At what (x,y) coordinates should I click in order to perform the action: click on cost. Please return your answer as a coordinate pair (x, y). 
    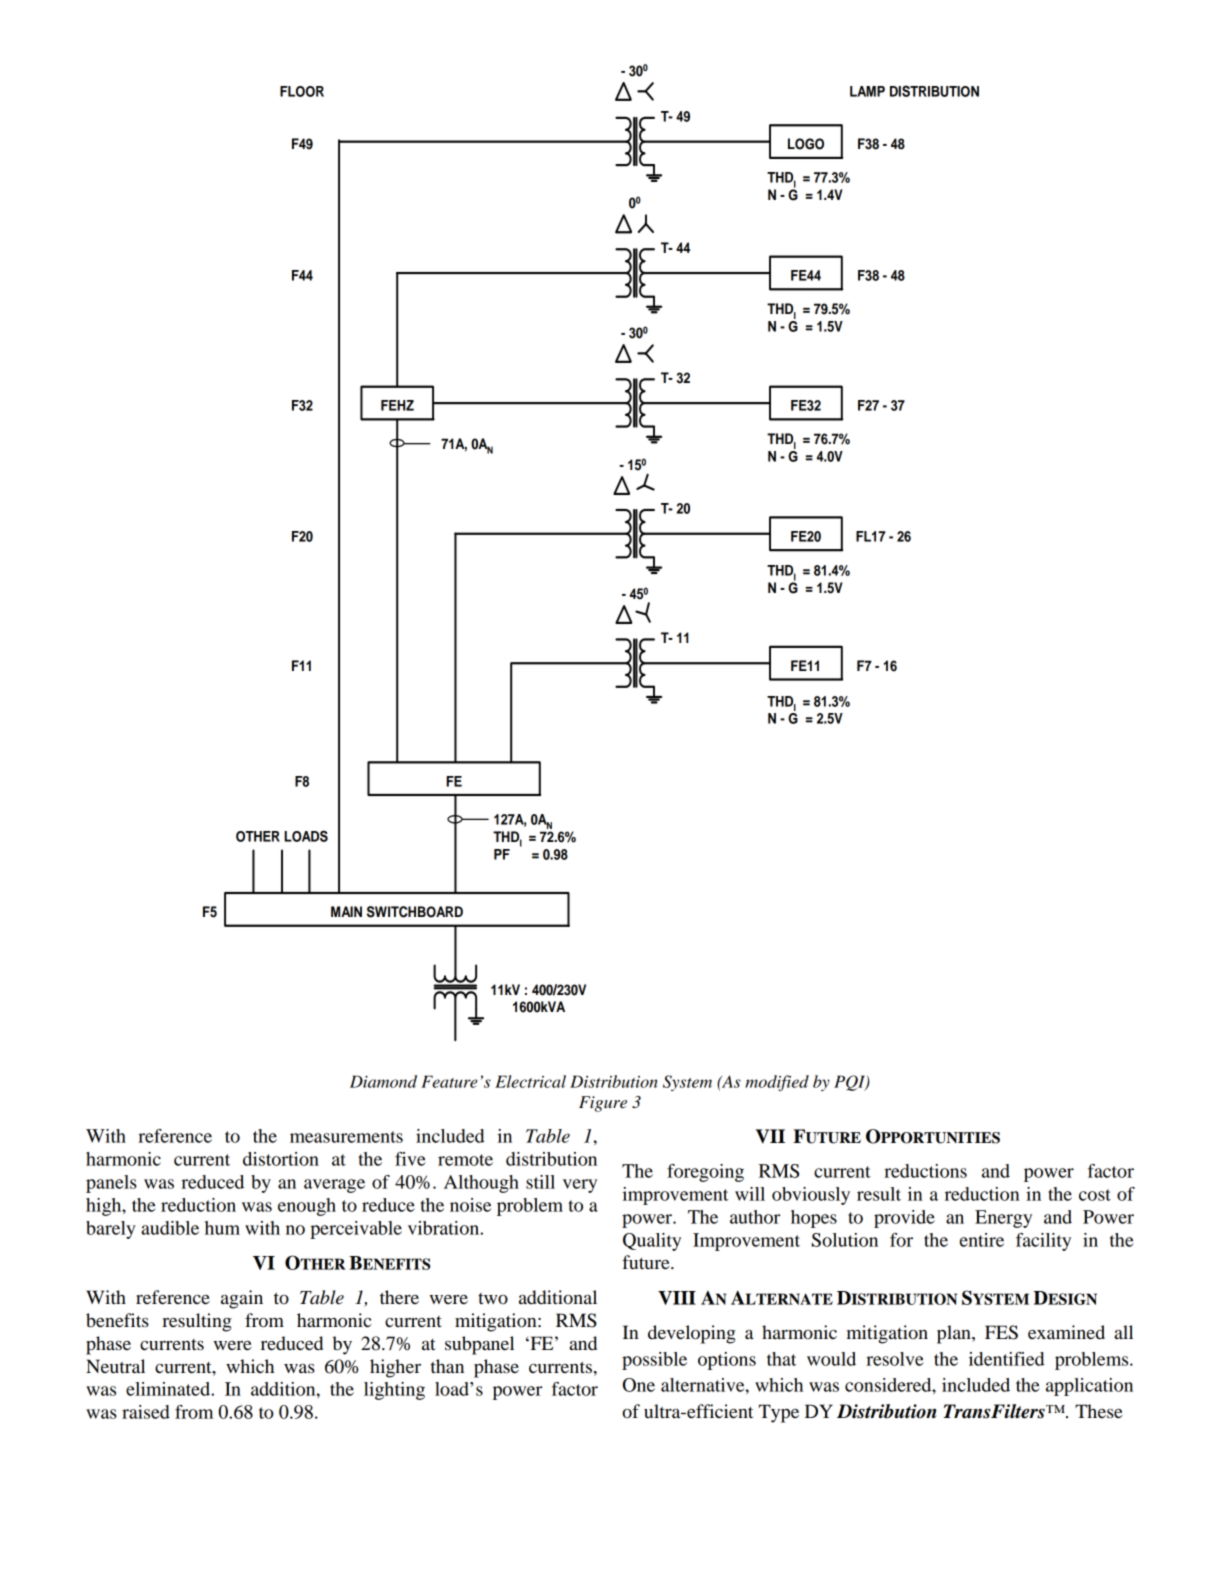
    Looking at the image, I should click on (1095, 1195).
